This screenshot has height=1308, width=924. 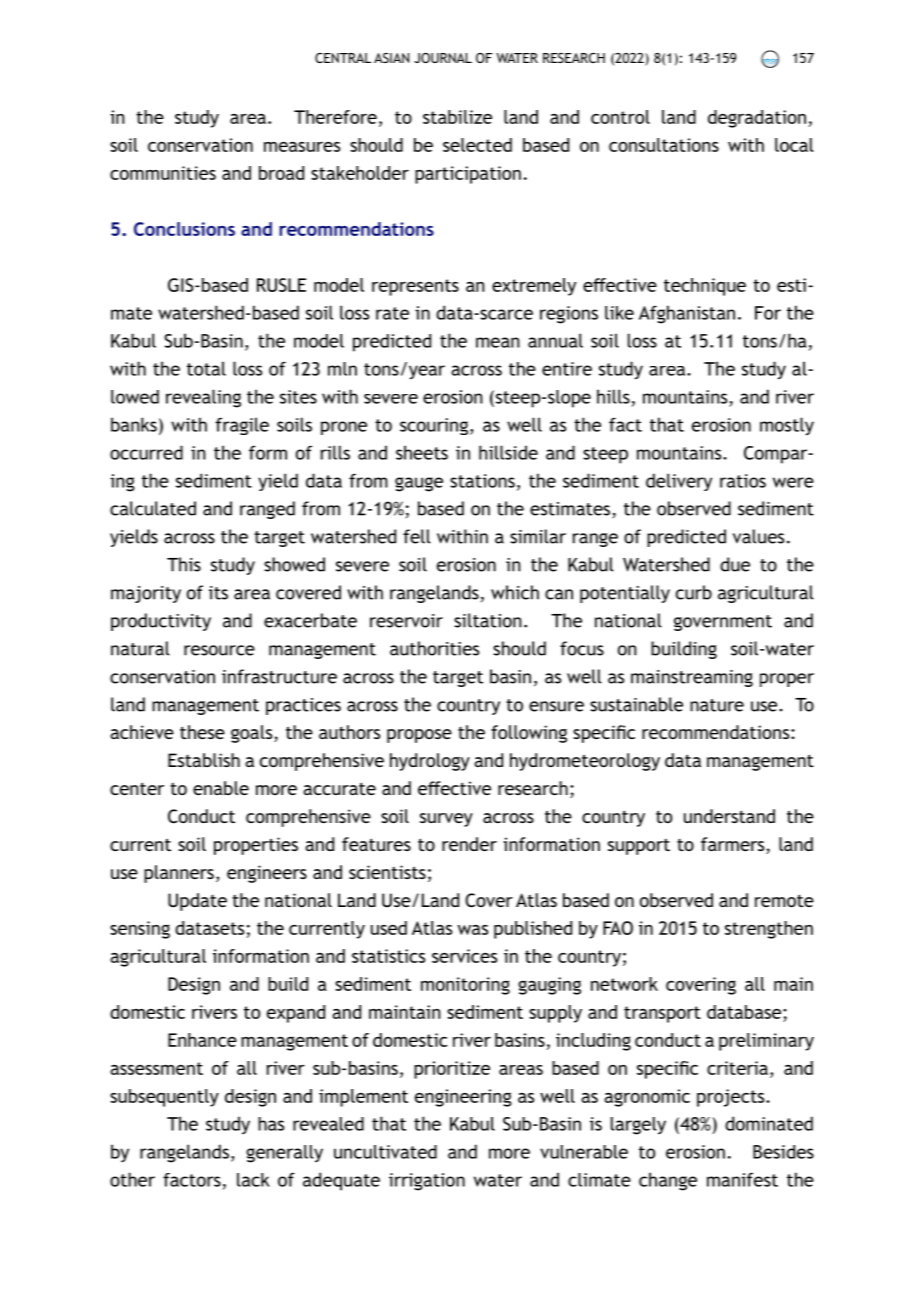 I want to click on Afghanistan, so click(x=687, y=314).
